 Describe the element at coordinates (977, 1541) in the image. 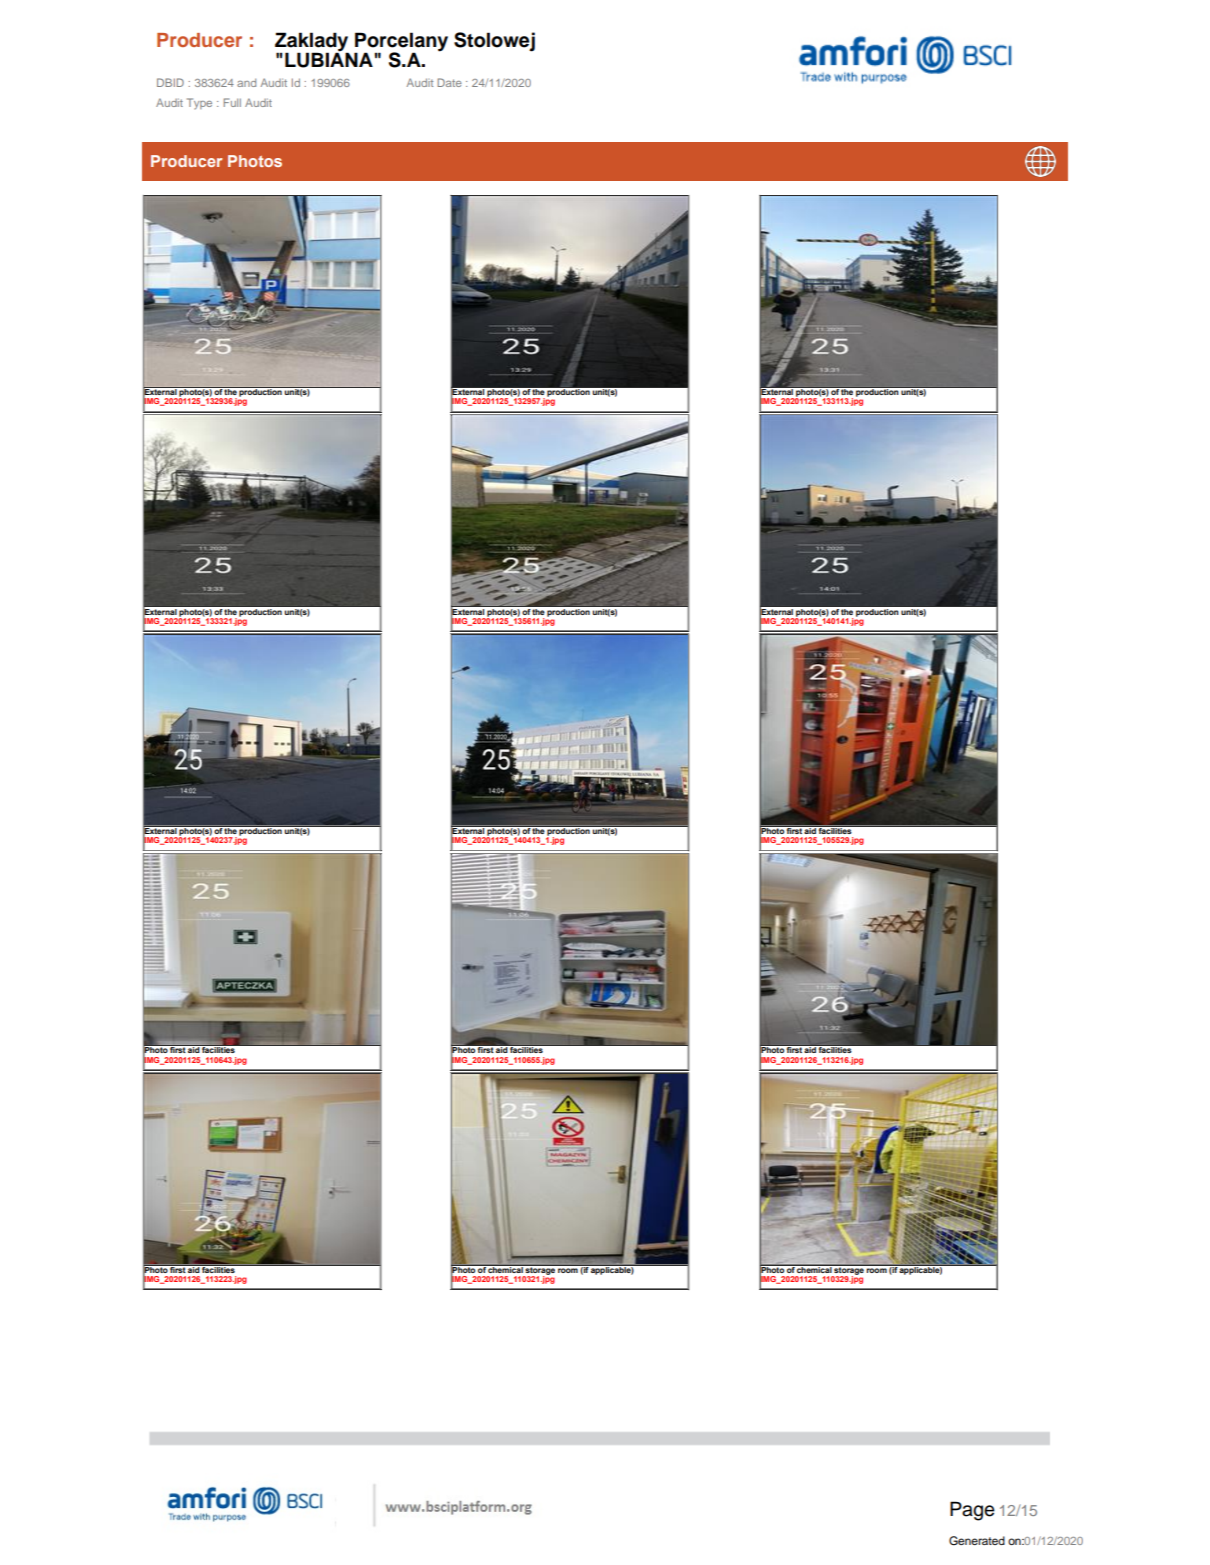

I see `Generated` at that location.
